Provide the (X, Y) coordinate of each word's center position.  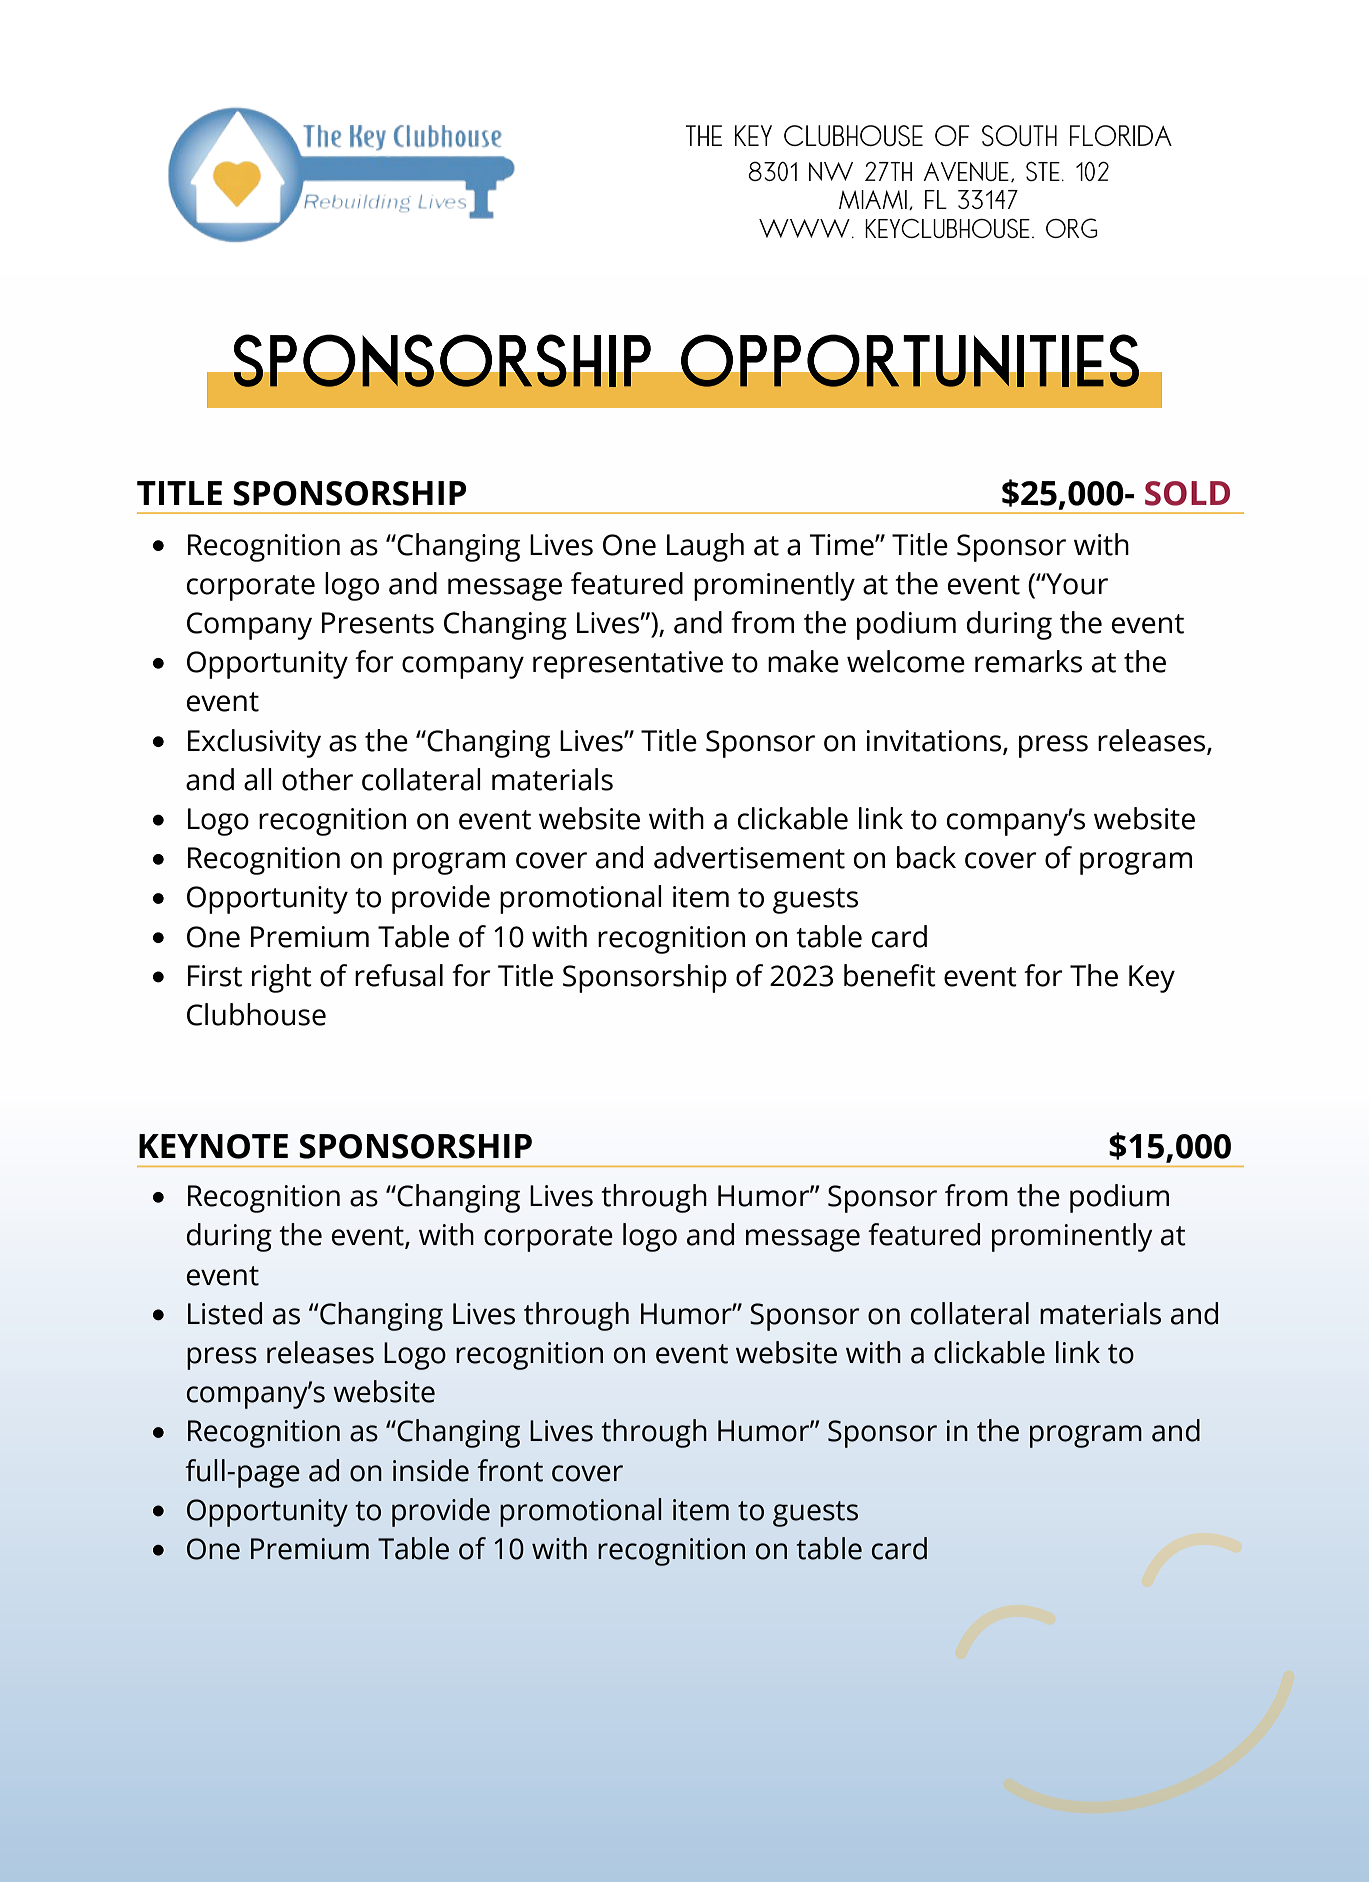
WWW (804, 228)
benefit (890, 975)
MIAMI (873, 199)
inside (431, 1470)
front (510, 1470)
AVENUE (966, 171)
